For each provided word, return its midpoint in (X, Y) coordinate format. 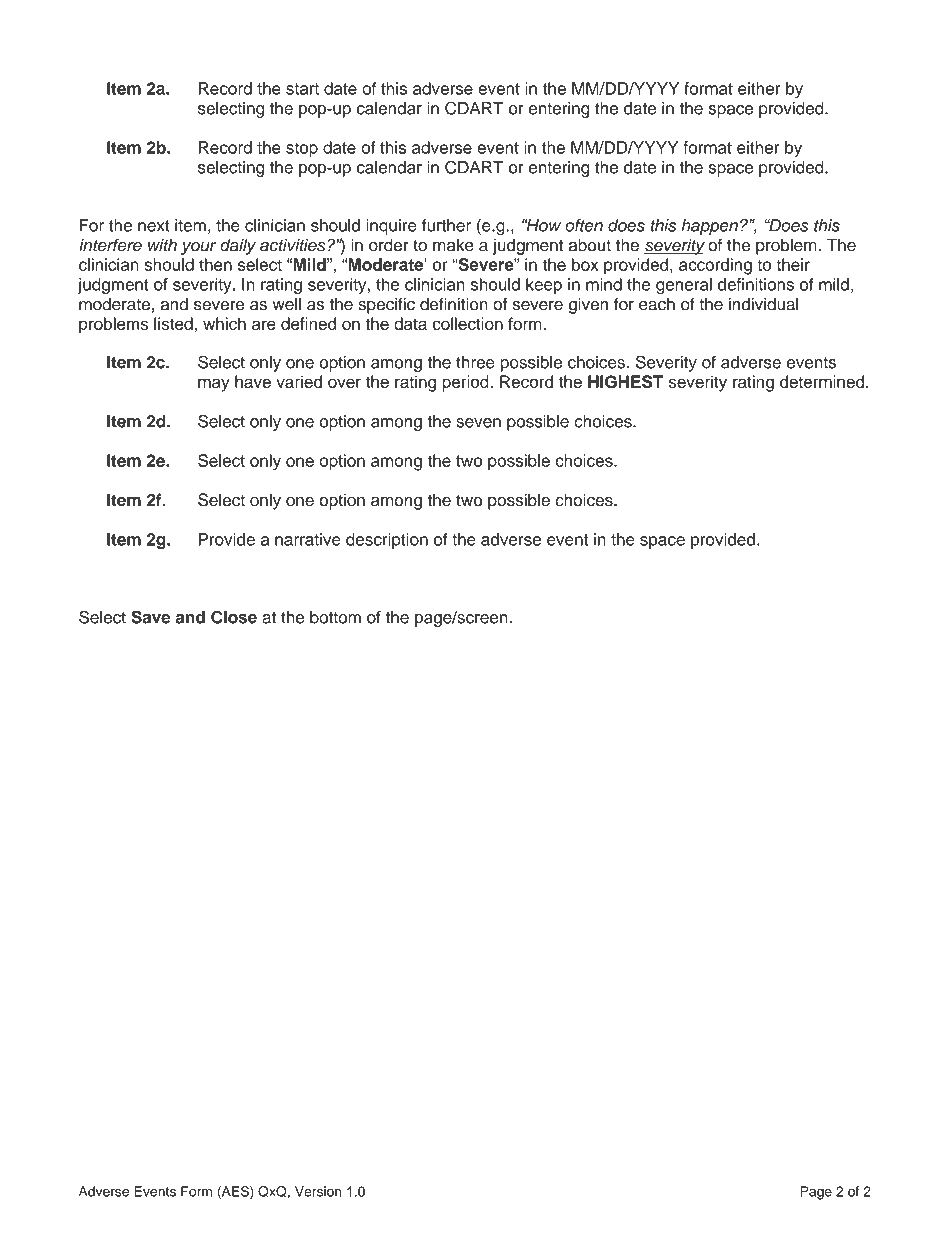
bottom (335, 617)
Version (318, 1191)
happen (709, 227)
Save (150, 617)
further (446, 225)
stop (302, 149)
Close (234, 617)
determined (822, 381)
